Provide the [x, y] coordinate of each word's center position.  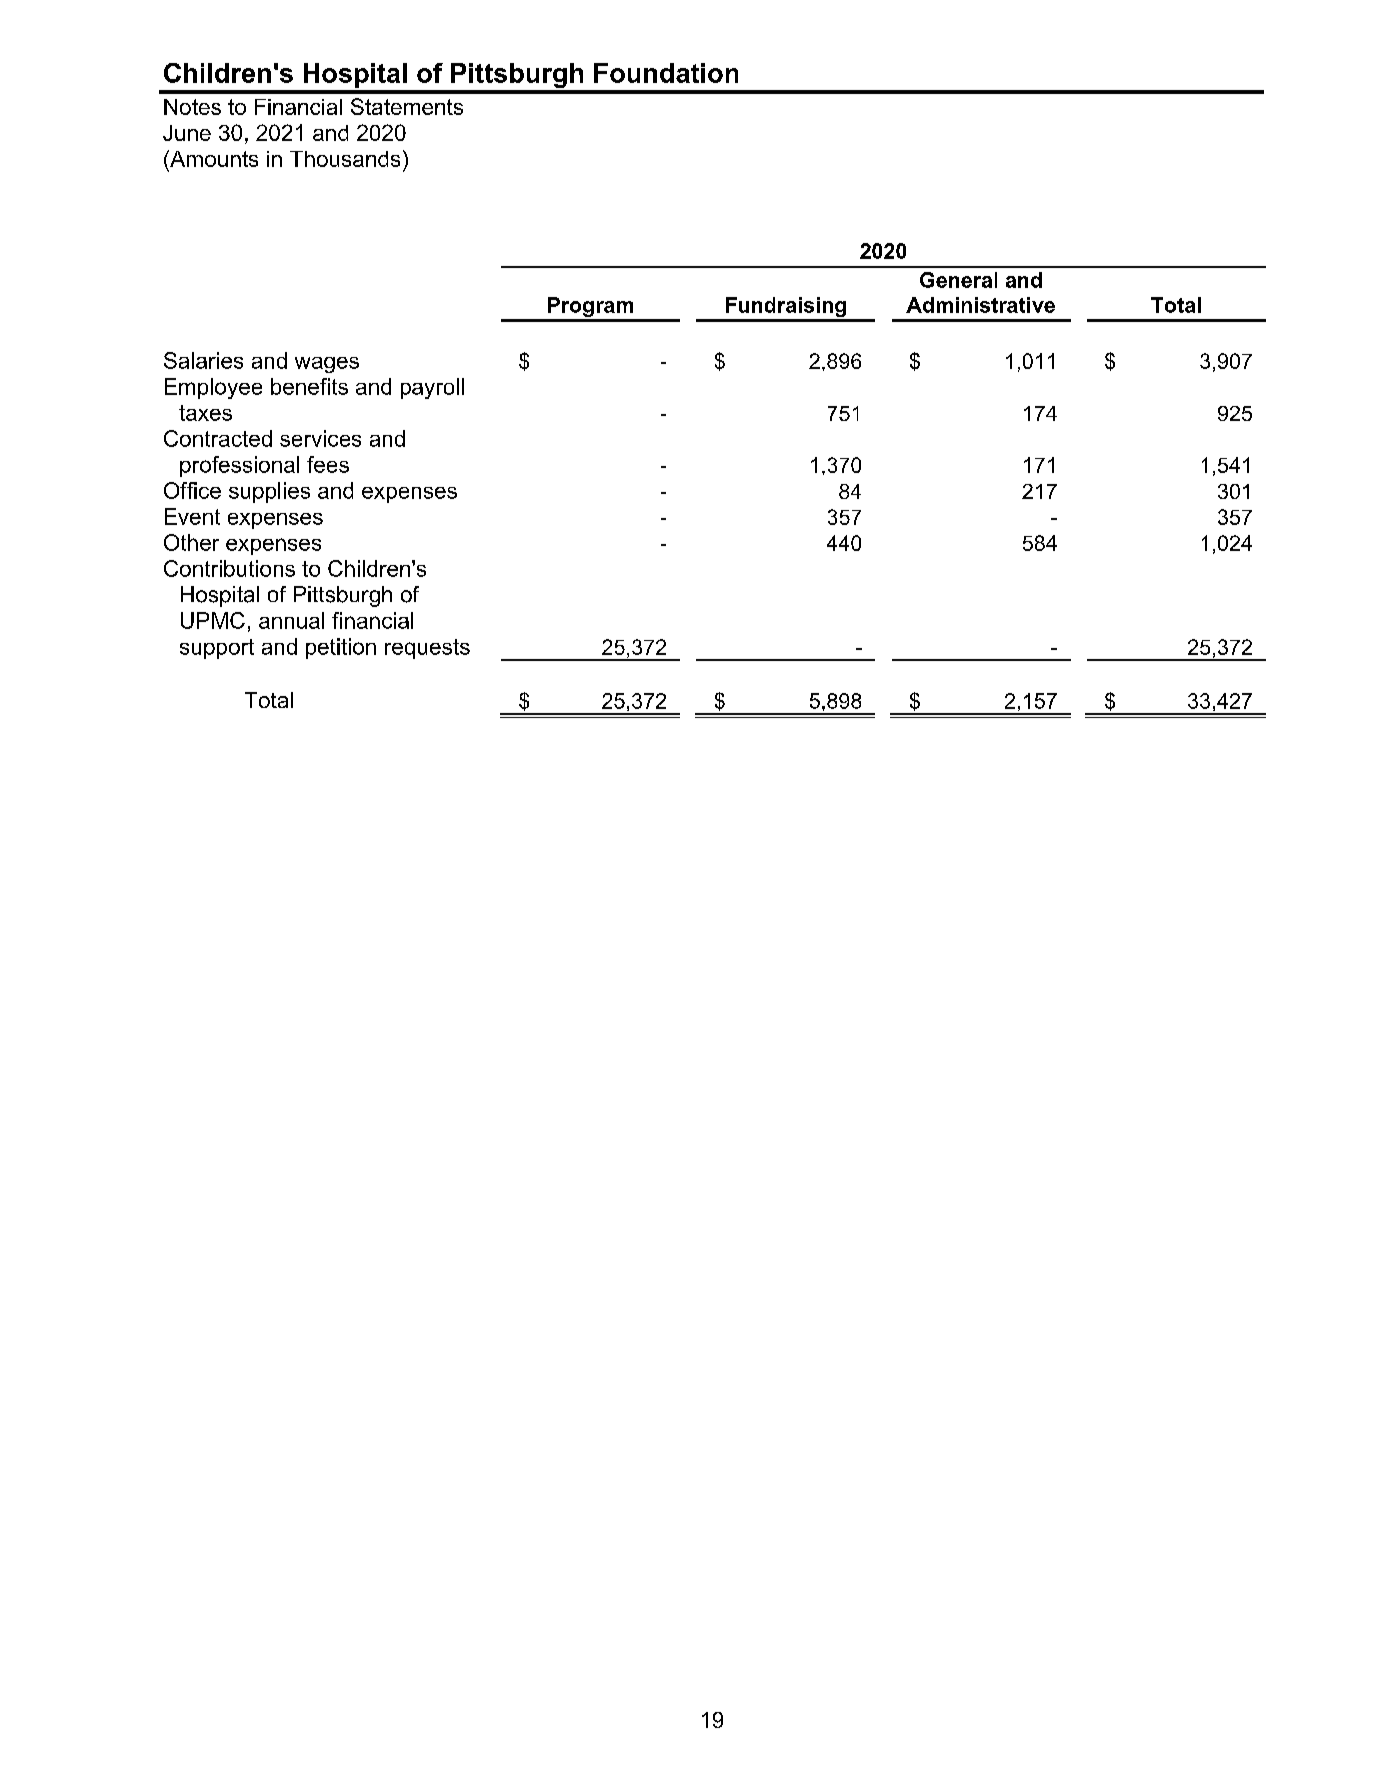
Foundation [666, 73]
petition [341, 648]
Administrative [980, 305]
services [320, 438]
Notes [192, 107]
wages [327, 365]
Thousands [345, 159]
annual [291, 620]
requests [427, 649]
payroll [432, 388]
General [958, 280]
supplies [269, 492]
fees [328, 464]
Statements [407, 106]
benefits [309, 386]
